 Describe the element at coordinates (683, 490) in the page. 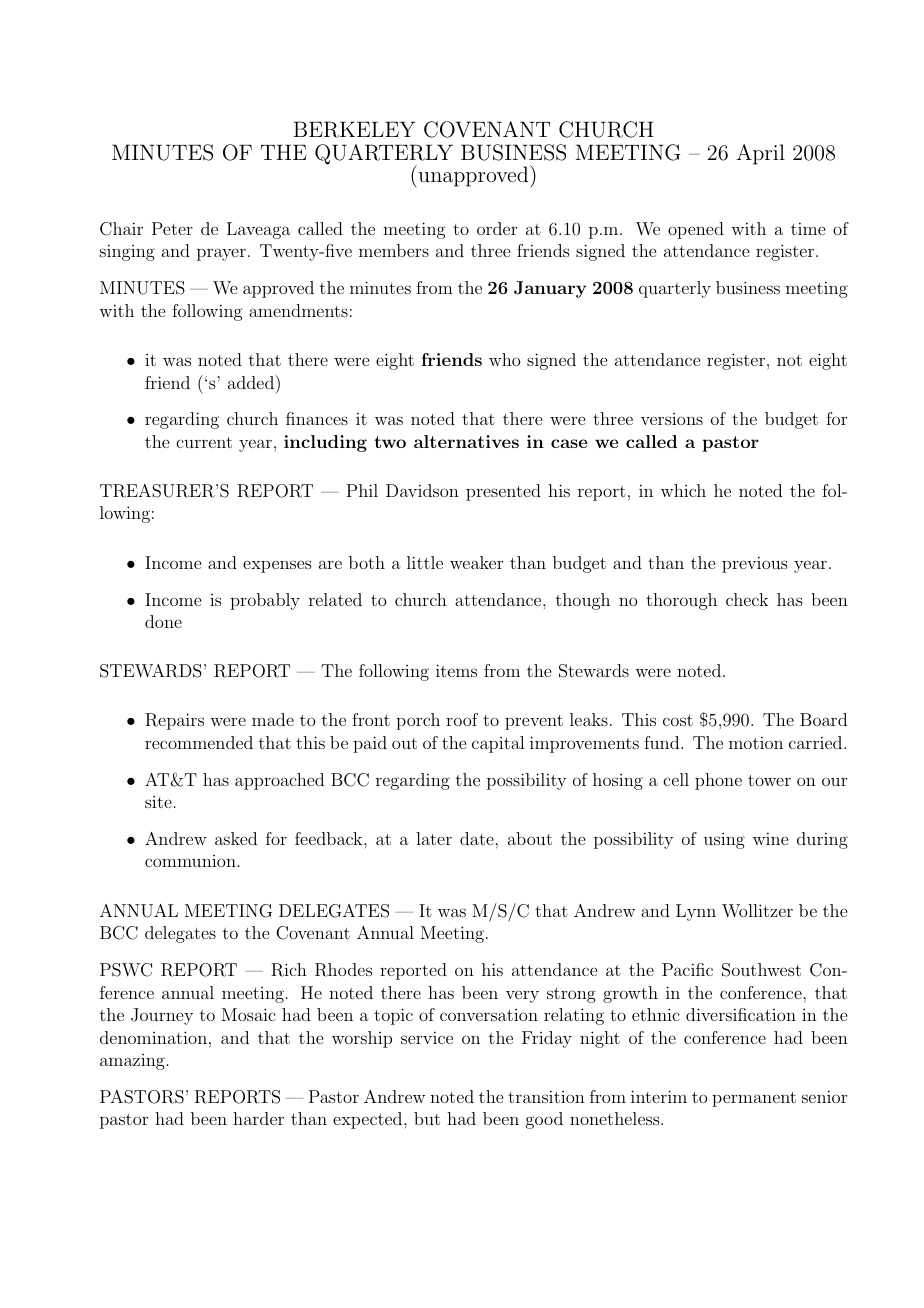

I see `which` at that location.
